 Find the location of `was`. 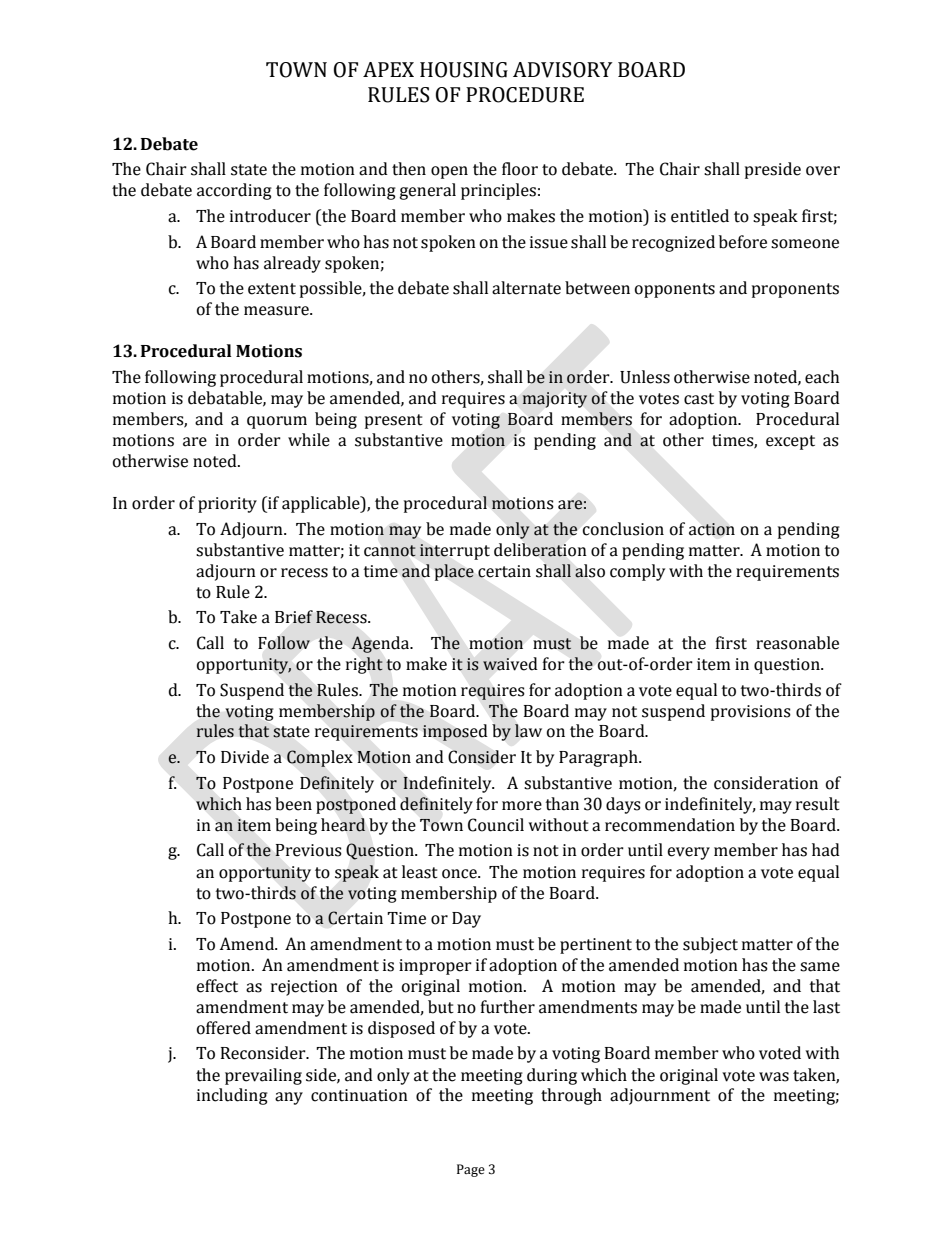

was is located at coordinates (774, 1077).
